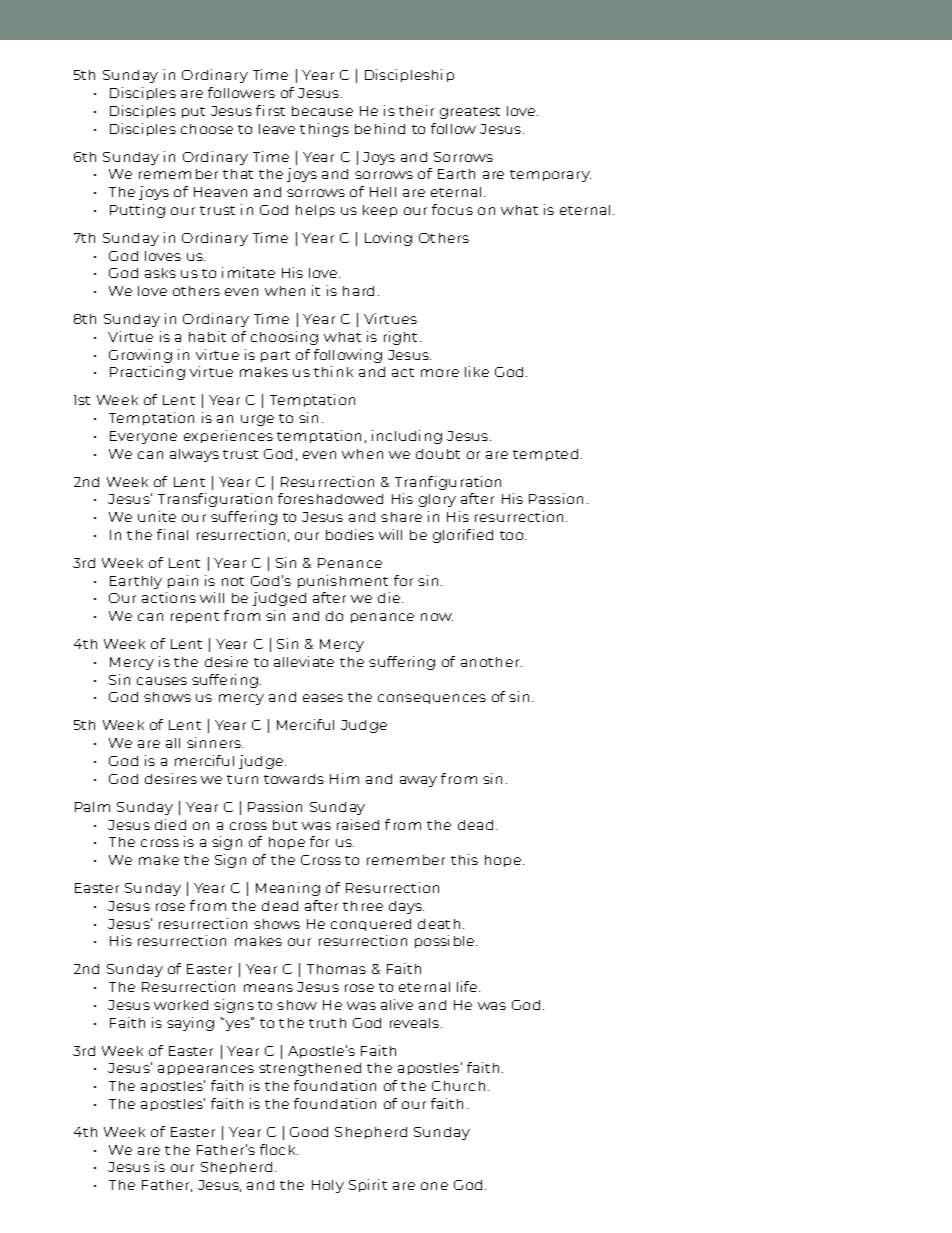 The height and width of the page is (1233, 952). What do you see at coordinates (513, 535) in the page?
I see `too` at bounding box center [513, 535].
